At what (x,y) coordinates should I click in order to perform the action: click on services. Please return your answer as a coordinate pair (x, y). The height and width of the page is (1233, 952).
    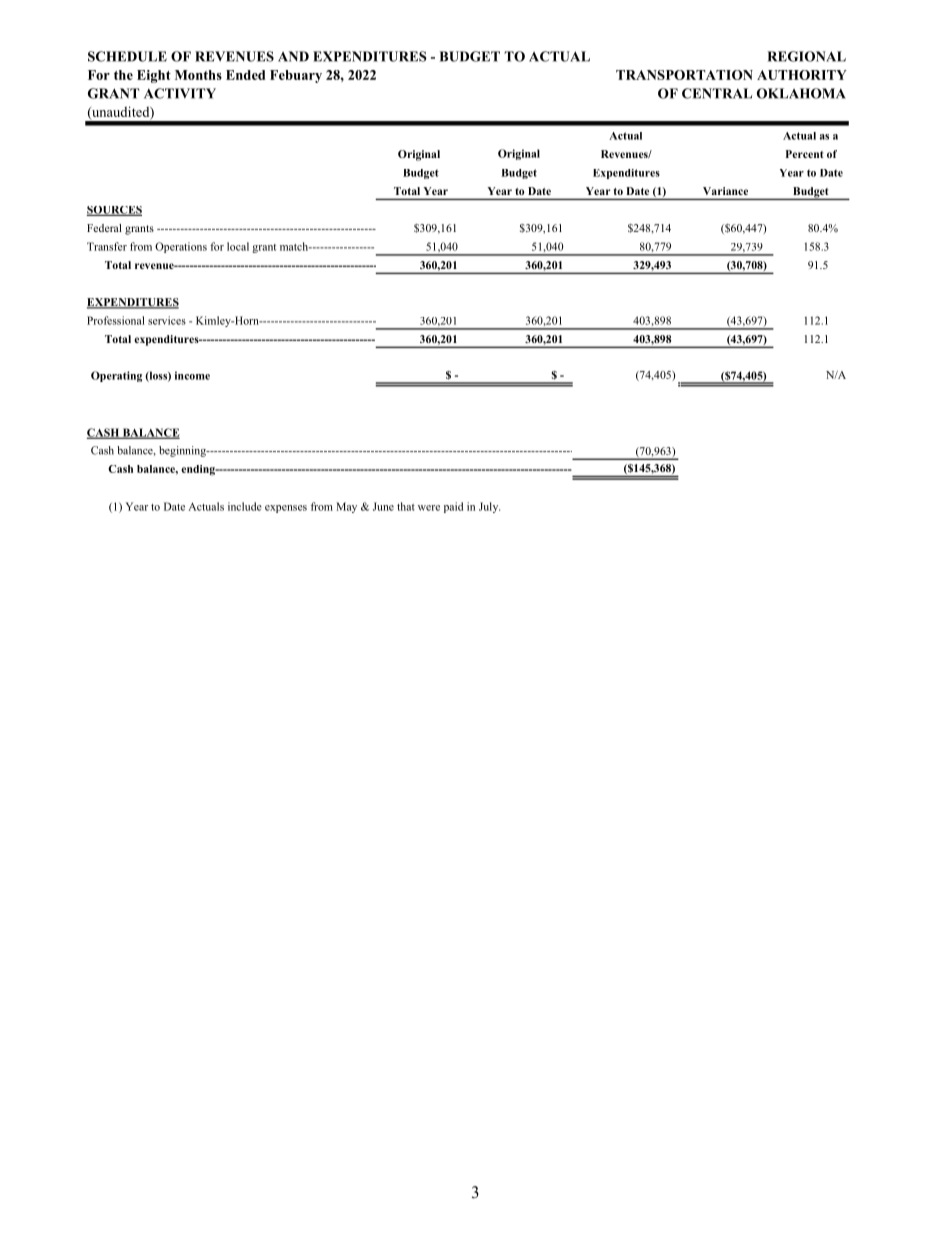
    Looking at the image, I should click on (167, 320).
